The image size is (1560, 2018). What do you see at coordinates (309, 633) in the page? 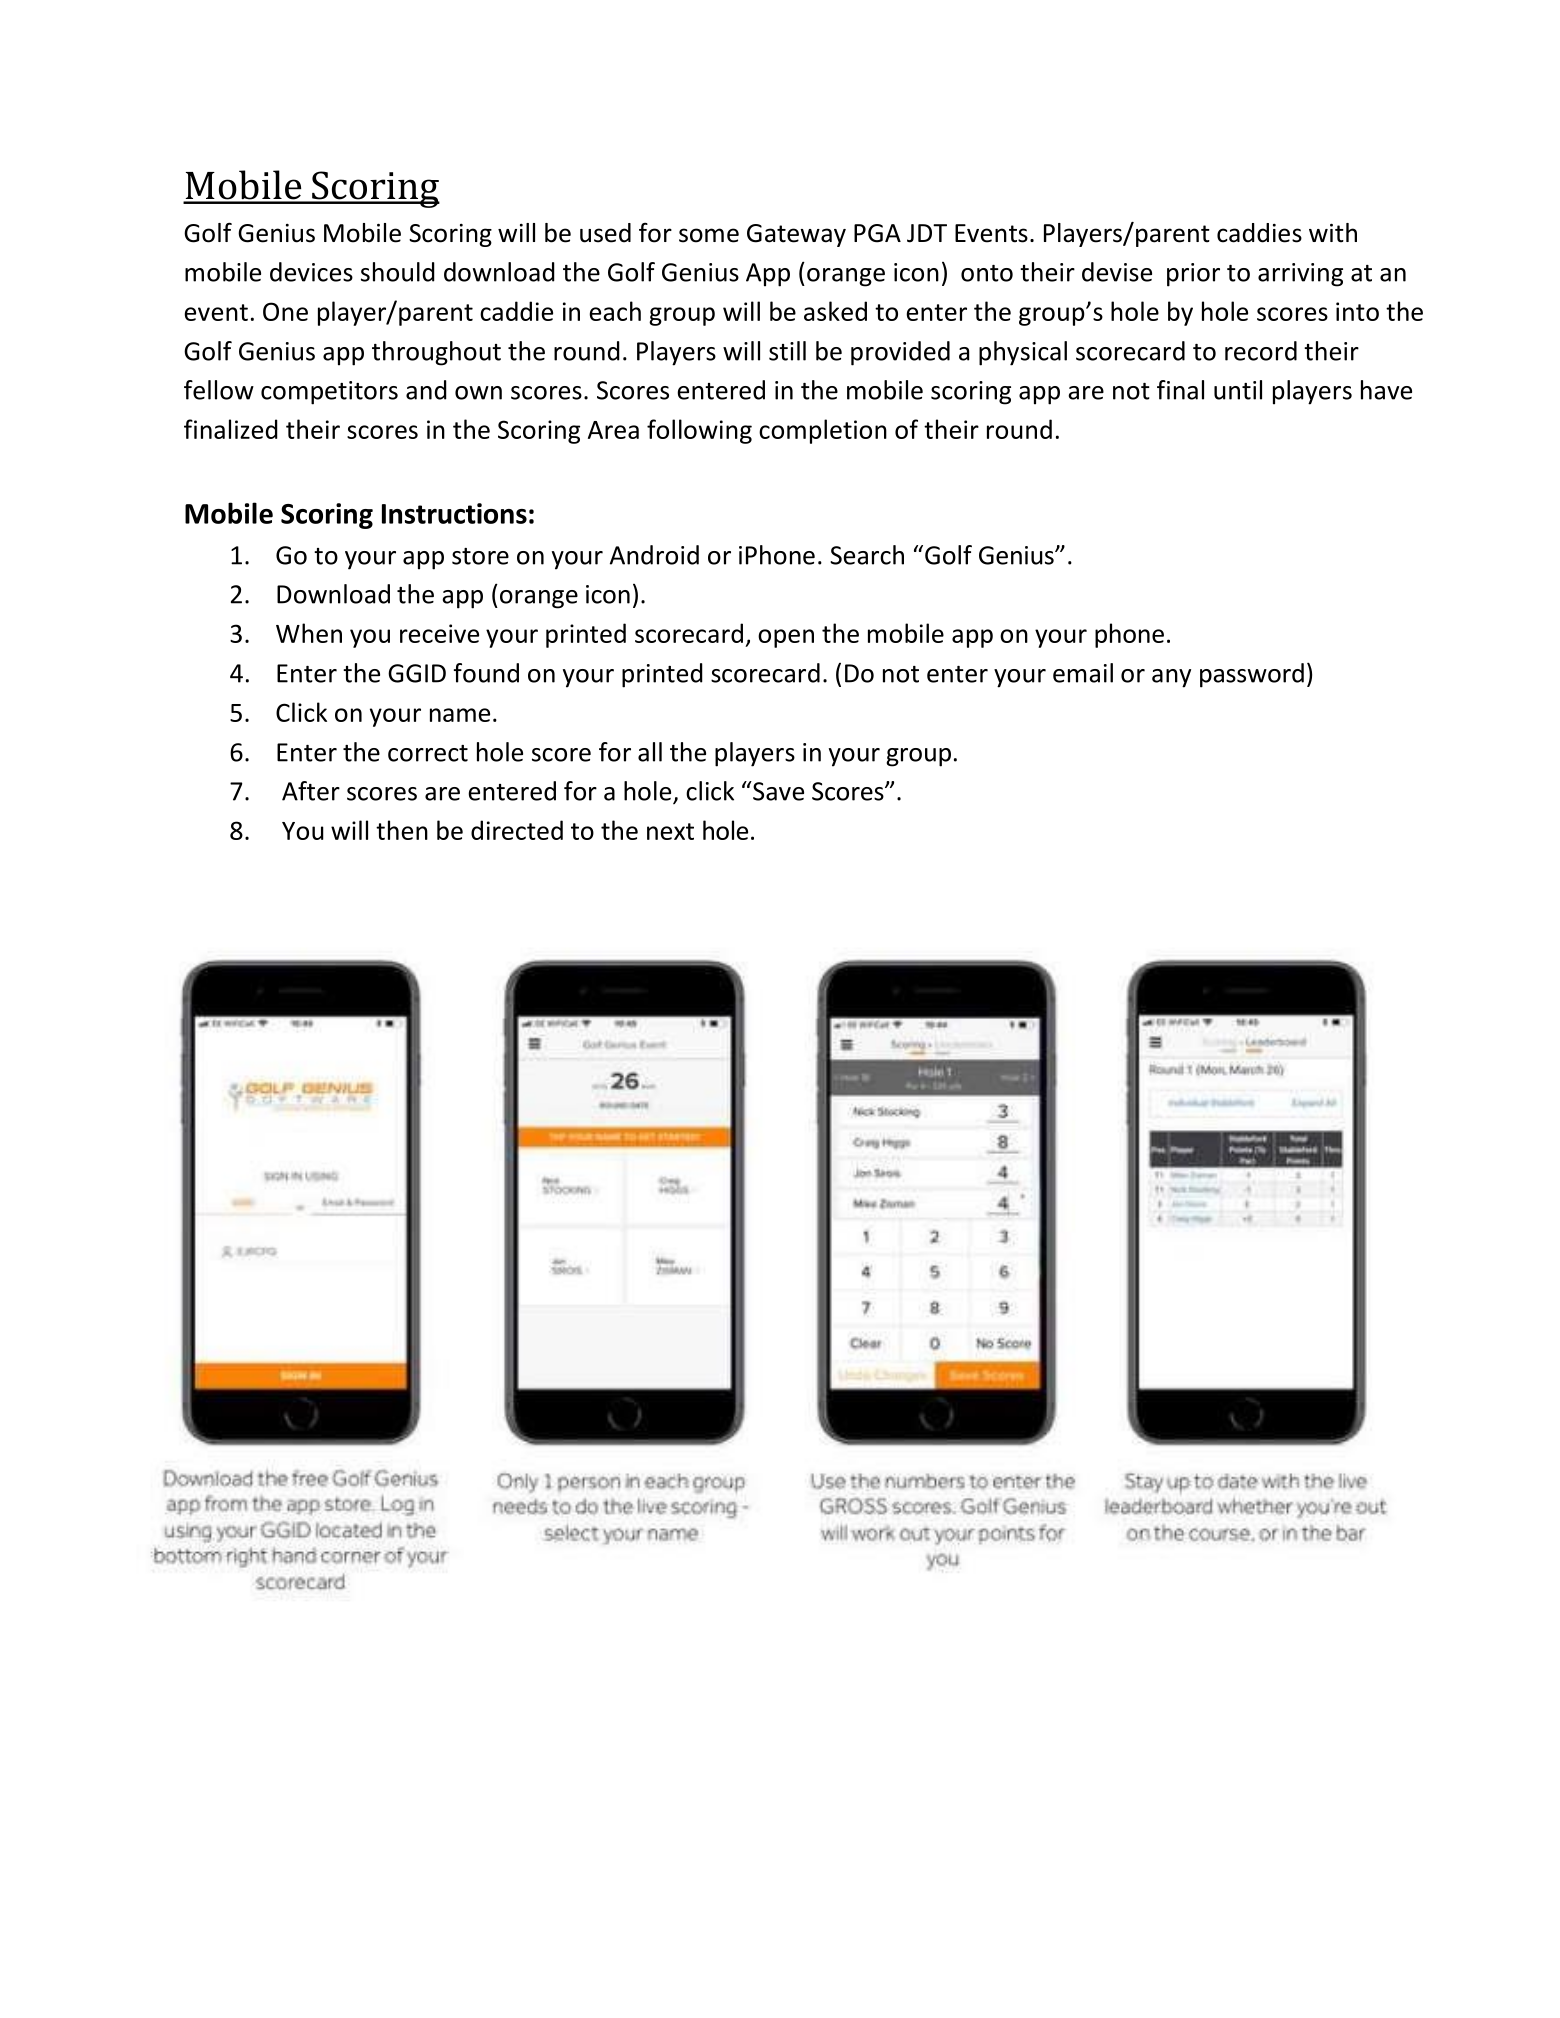
I see `When` at bounding box center [309, 633].
